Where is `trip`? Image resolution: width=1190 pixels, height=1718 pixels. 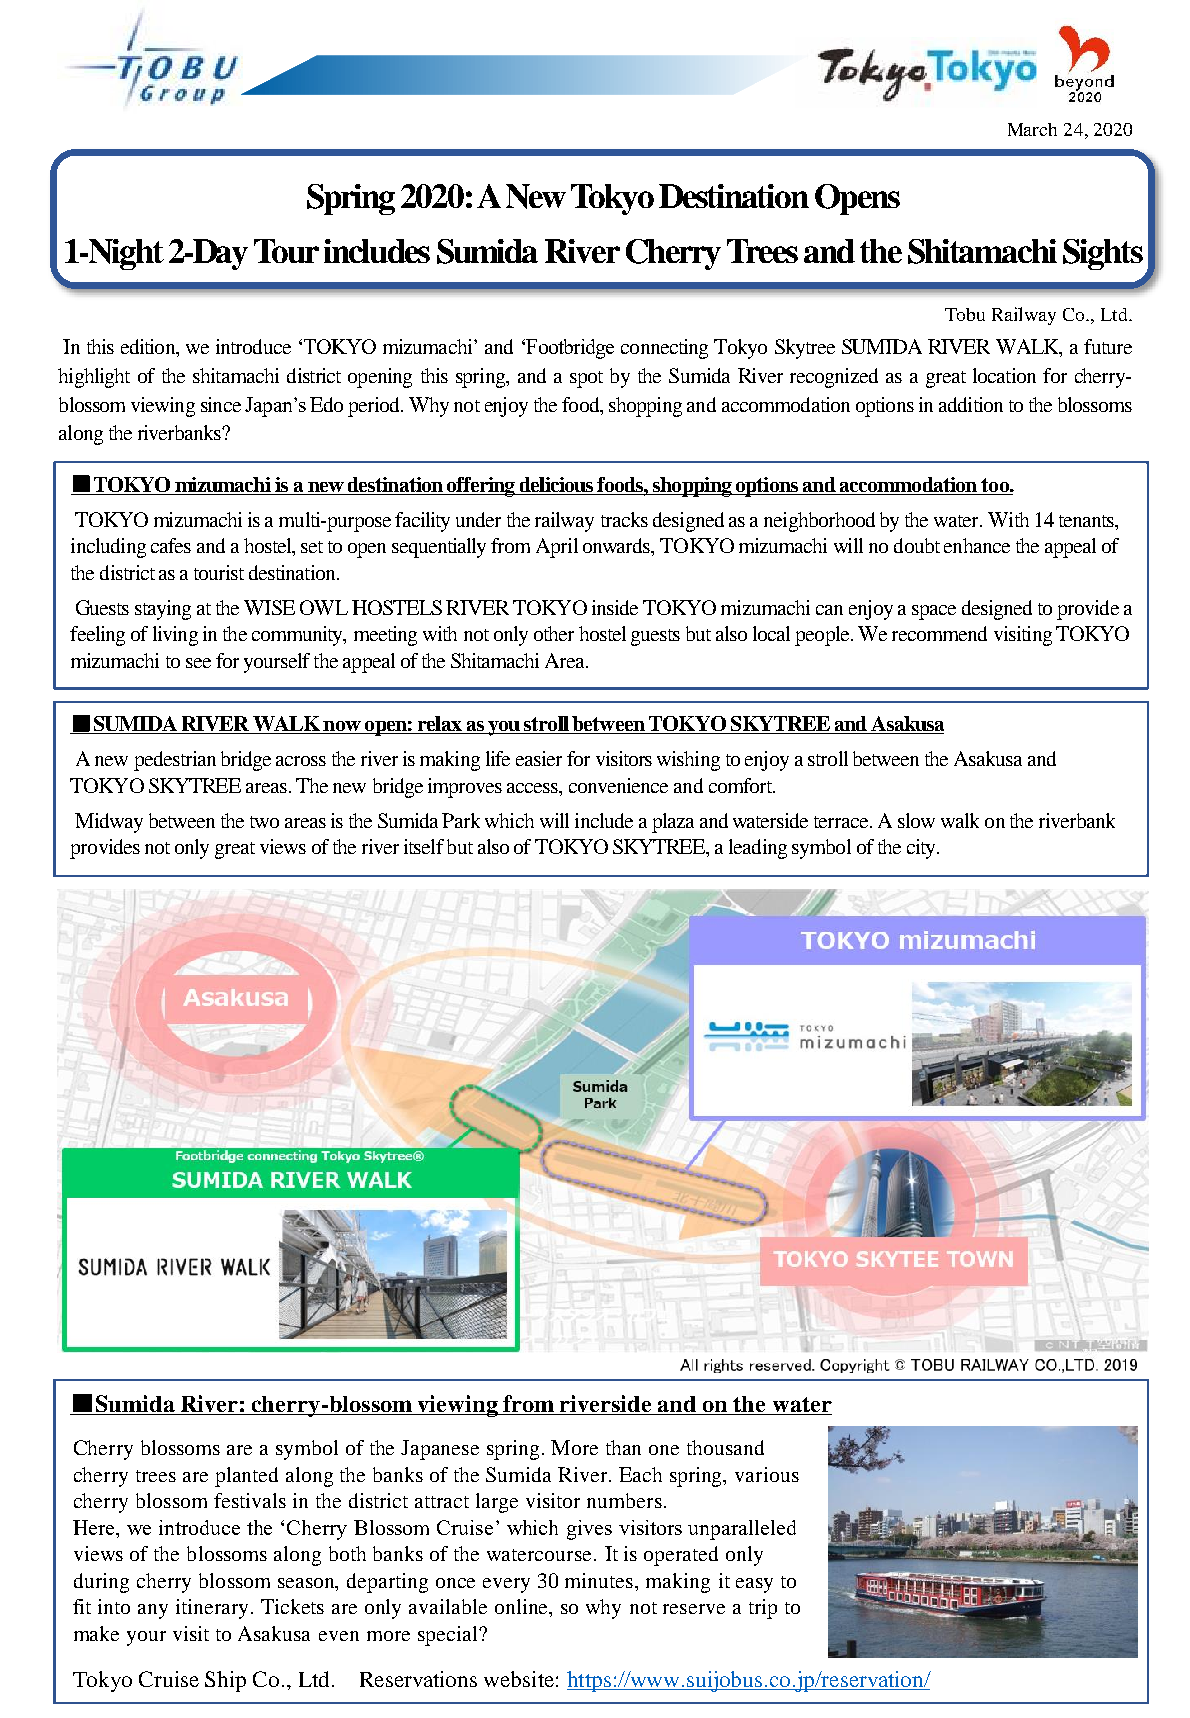 trip is located at coordinates (763, 1609).
